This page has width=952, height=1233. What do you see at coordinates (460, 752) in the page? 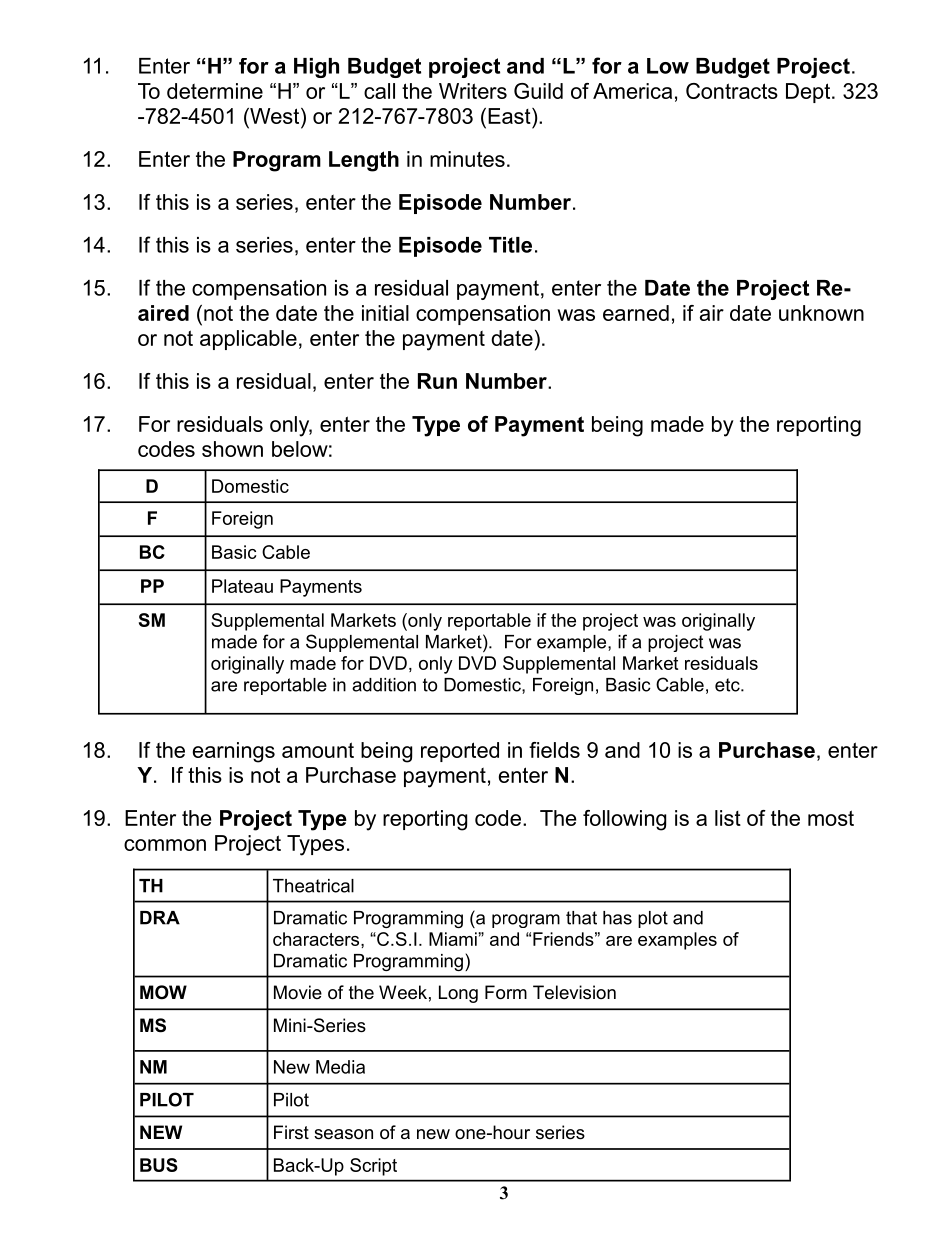
I see `reported` at bounding box center [460, 752].
